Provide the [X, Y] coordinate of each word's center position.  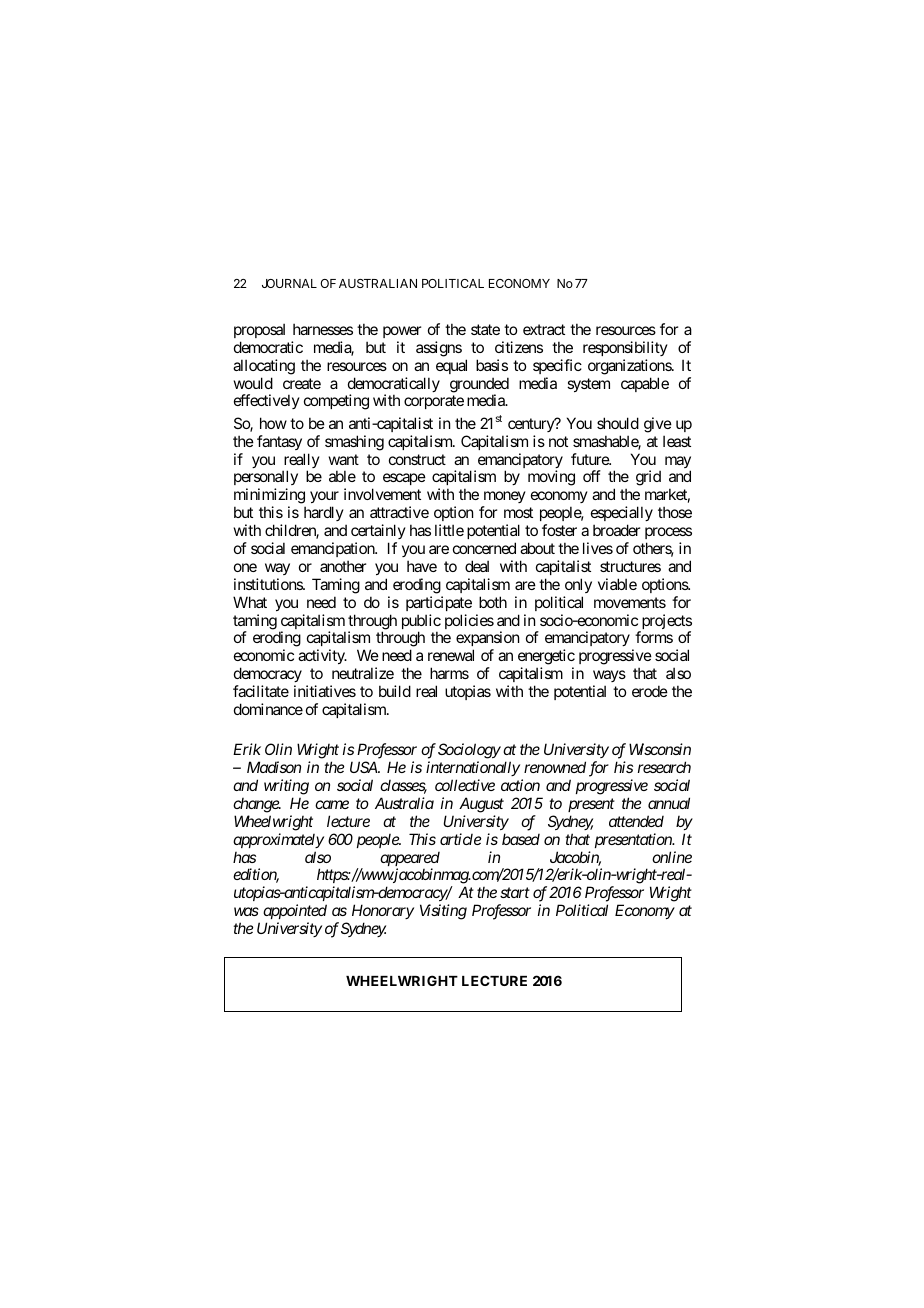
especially [622, 515]
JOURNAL [289, 283]
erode [650, 691]
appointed [295, 911]
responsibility [625, 348]
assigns [439, 349]
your [324, 499]
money [504, 499]
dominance [268, 709]
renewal [451, 655]
